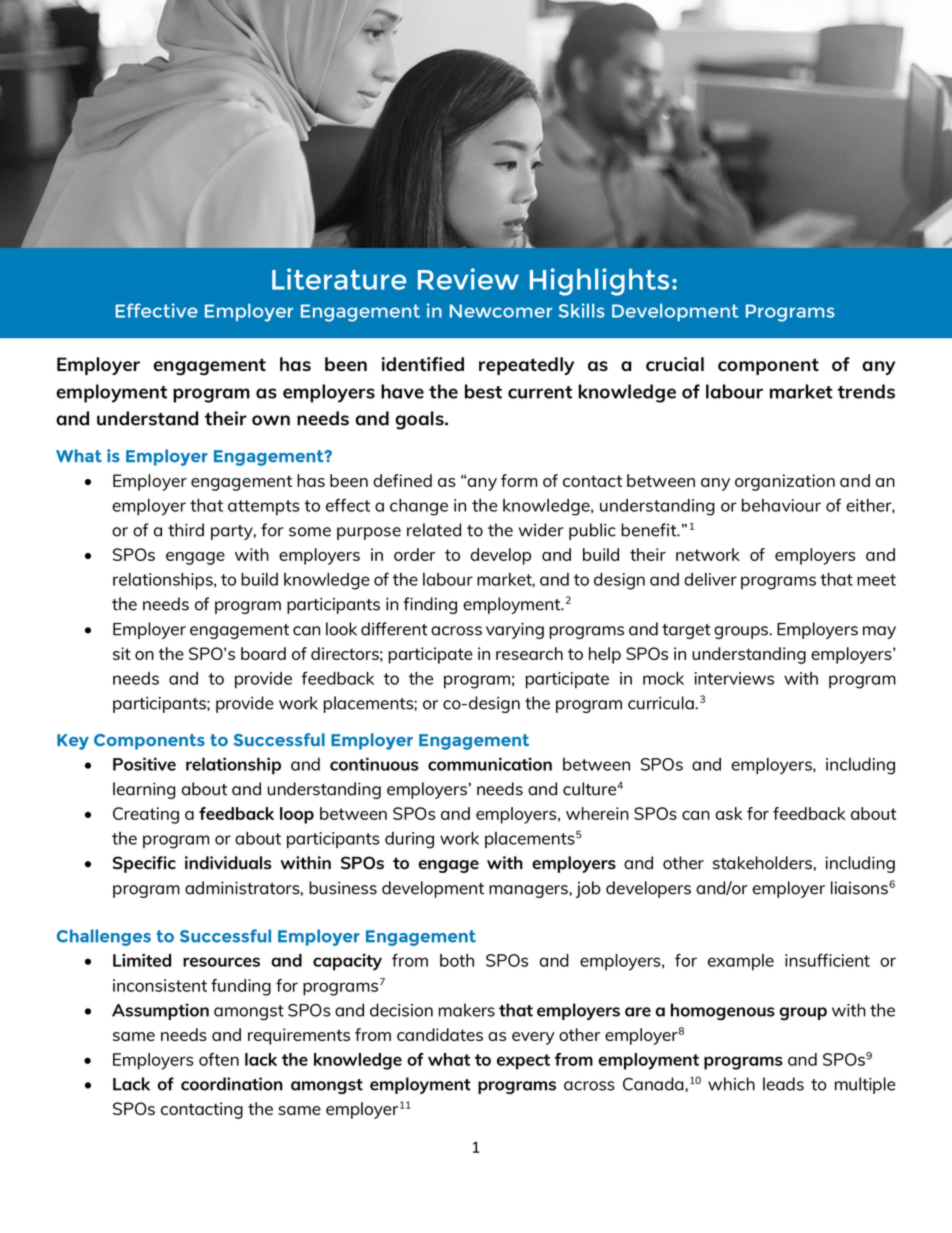 The width and height of the screenshot is (952, 1233). I want to click on Creating, so click(146, 815).
